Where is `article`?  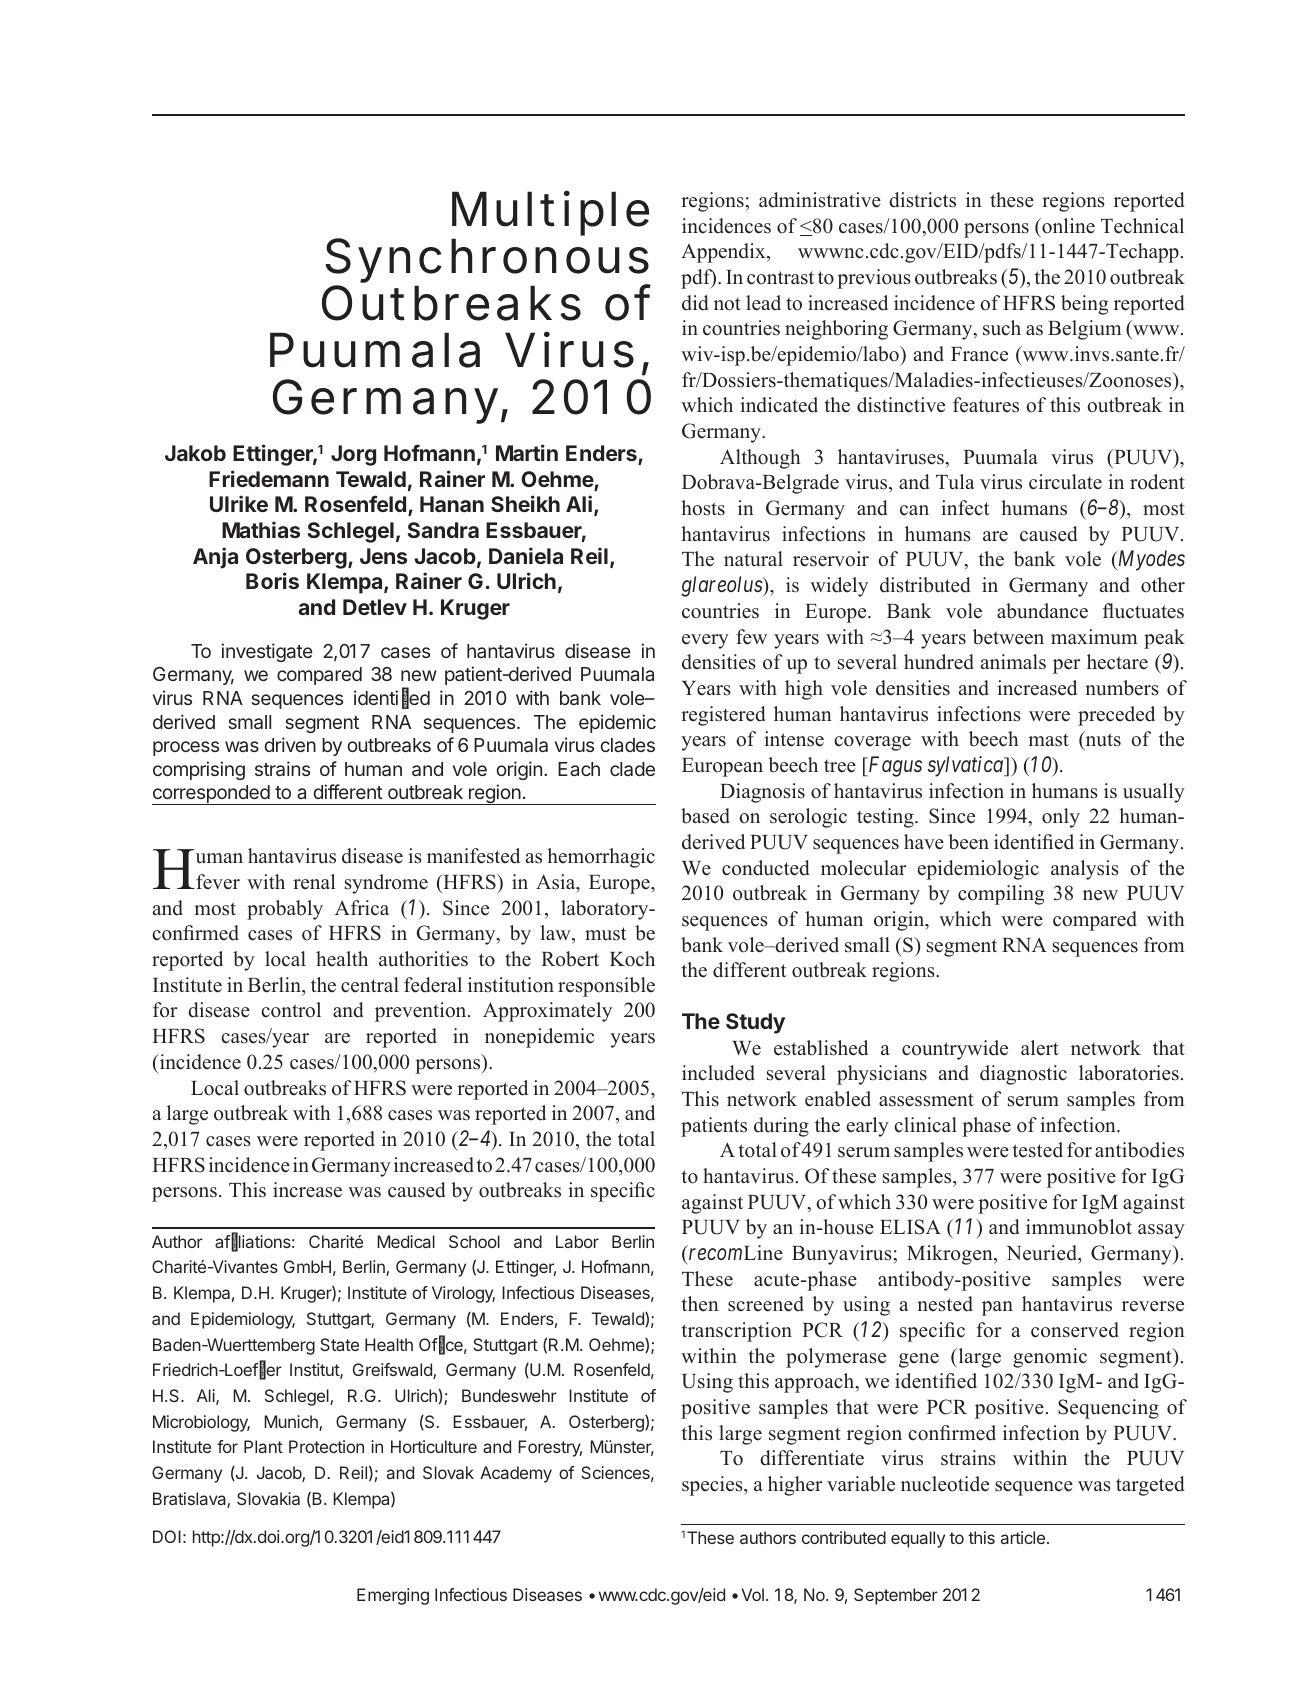 article is located at coordinates (1024, 1537).
